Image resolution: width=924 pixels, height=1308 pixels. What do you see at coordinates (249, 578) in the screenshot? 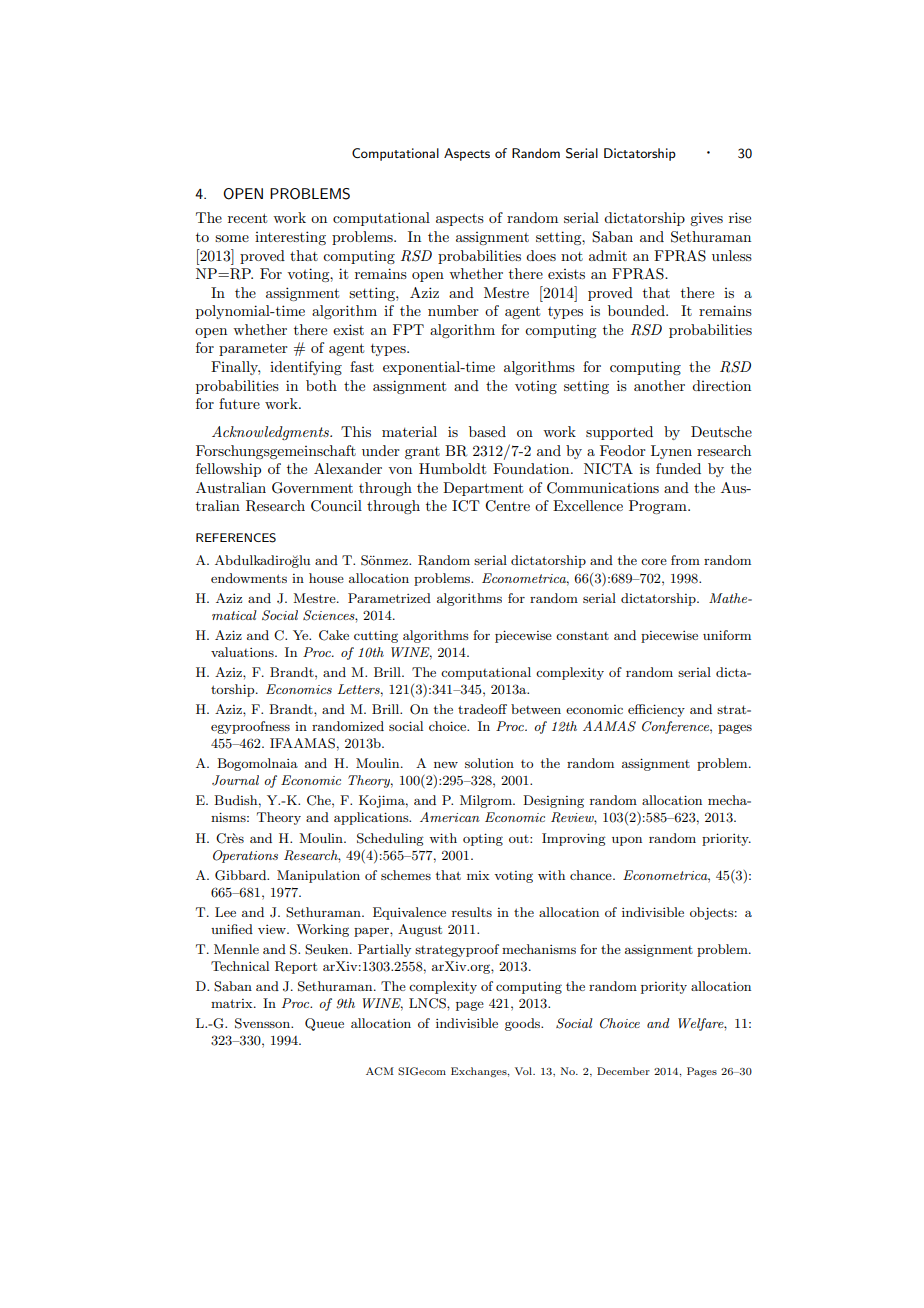
I see `endowments` at bounding box center [249, 578].
